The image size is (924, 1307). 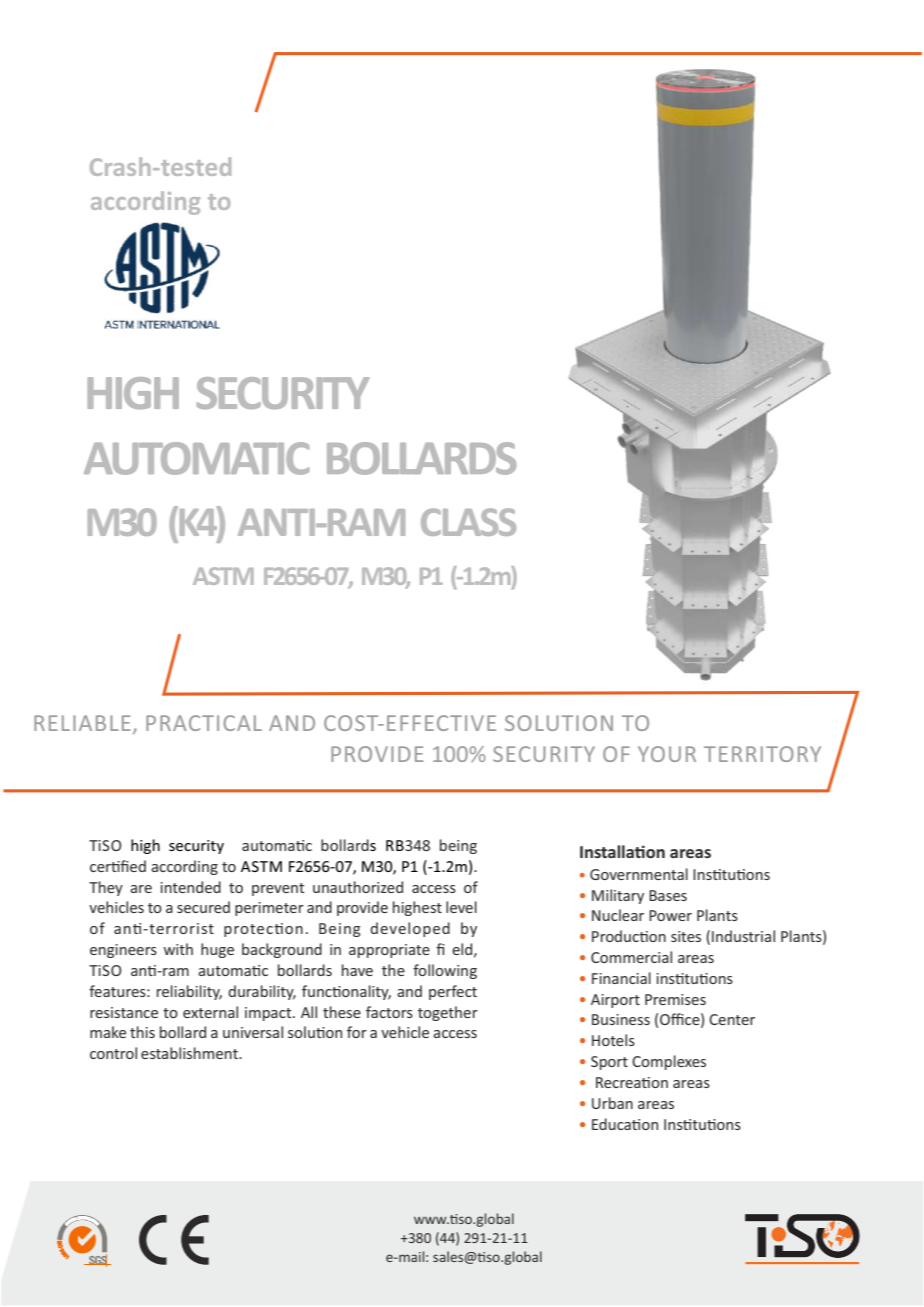 I want to click on YOUR, so click(x=667, y=754).
